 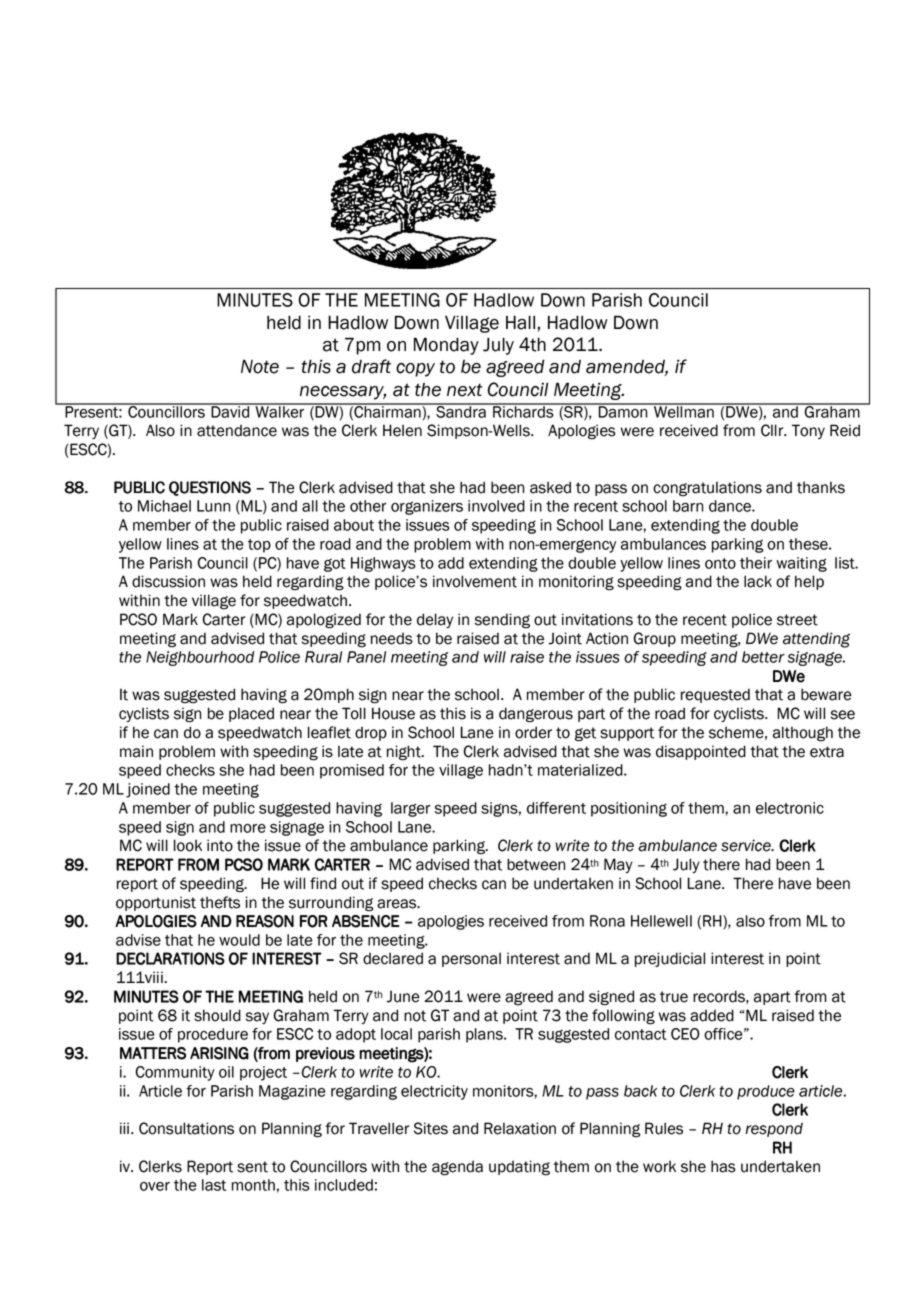 I want to click on Monday, so click(x=446, y=346).
